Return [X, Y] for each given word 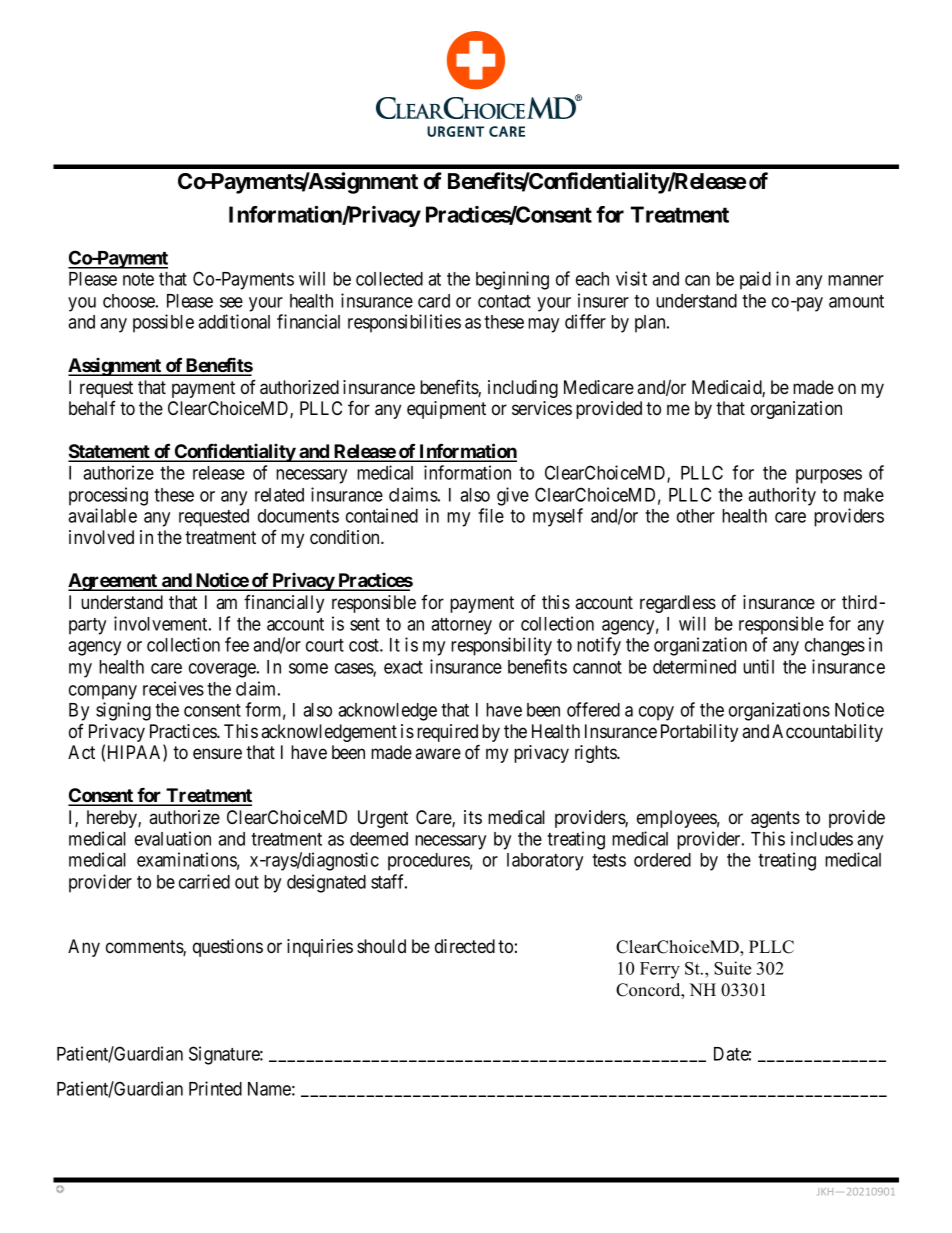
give [513, 496]
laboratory [545, 862]
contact [504, 301]
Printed [215, 1088]
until [758, 666]
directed [465, 946]
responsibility [501, 646]
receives [173, 688]
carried [204, 881]
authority [782, 496]
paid [755, 280]
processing [108, 496]
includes [822, 838]
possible [163, 323]
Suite [732, 968]
